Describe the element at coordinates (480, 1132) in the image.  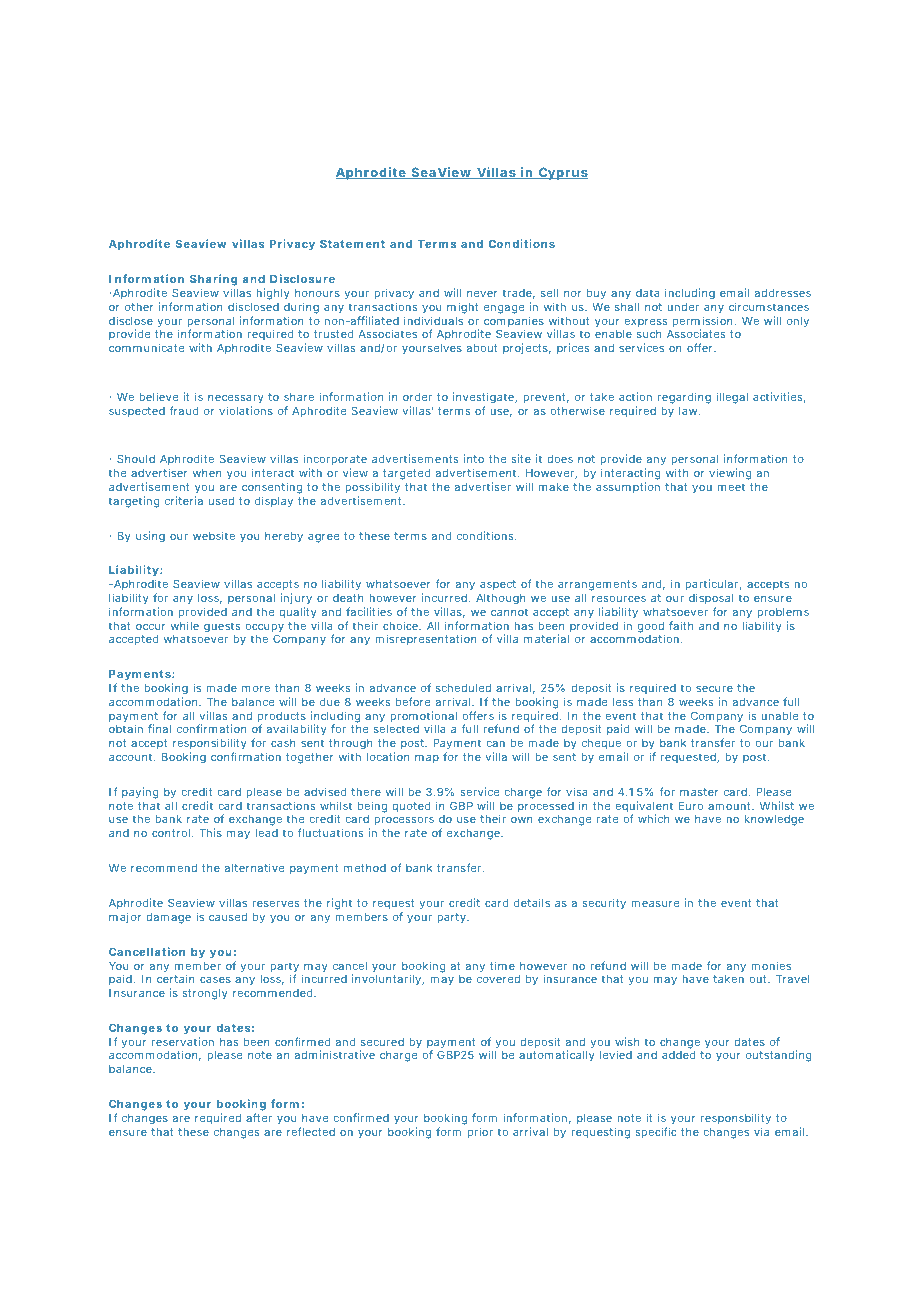
I see `prior` at that location.
